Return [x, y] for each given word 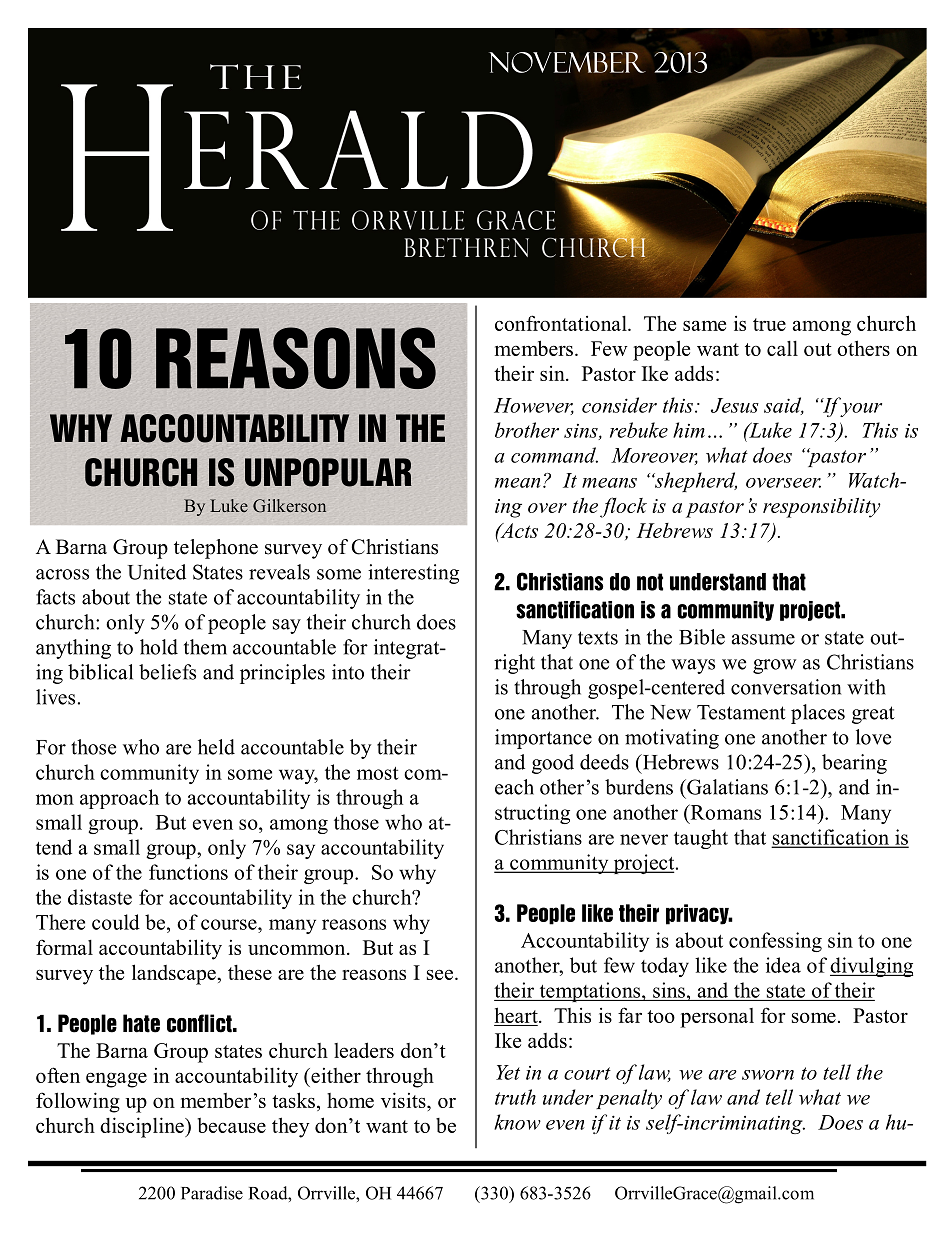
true [769, 324]
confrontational [562, 323]
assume [763, 639]
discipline [143, 1127]
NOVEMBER [567, 62]
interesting [413, 574]
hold [159, 647]
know [517, 1122]
